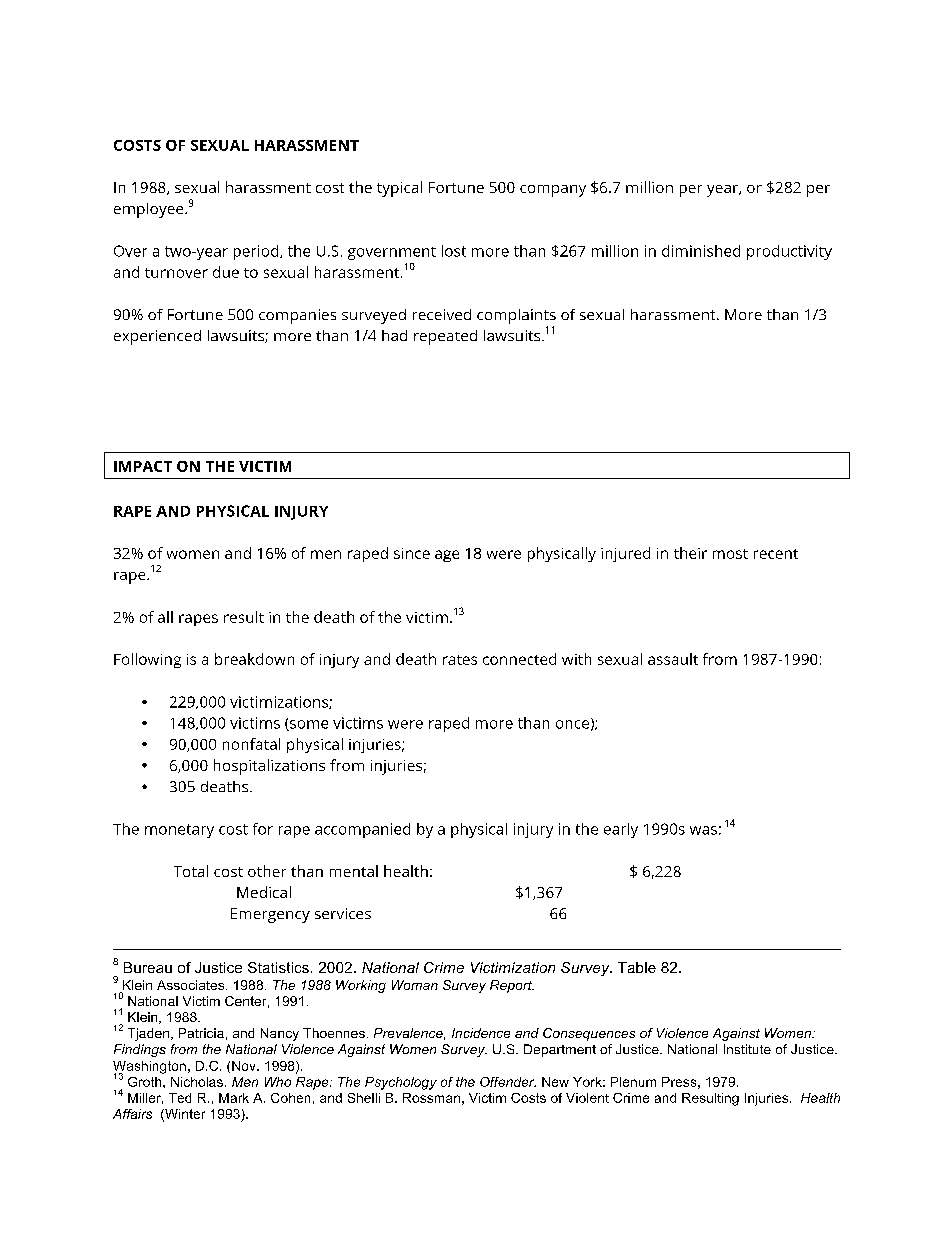  What do you see at coordinates (454, 251) in the screenshot?
I see `lost` at bounding box center [454, 251].
